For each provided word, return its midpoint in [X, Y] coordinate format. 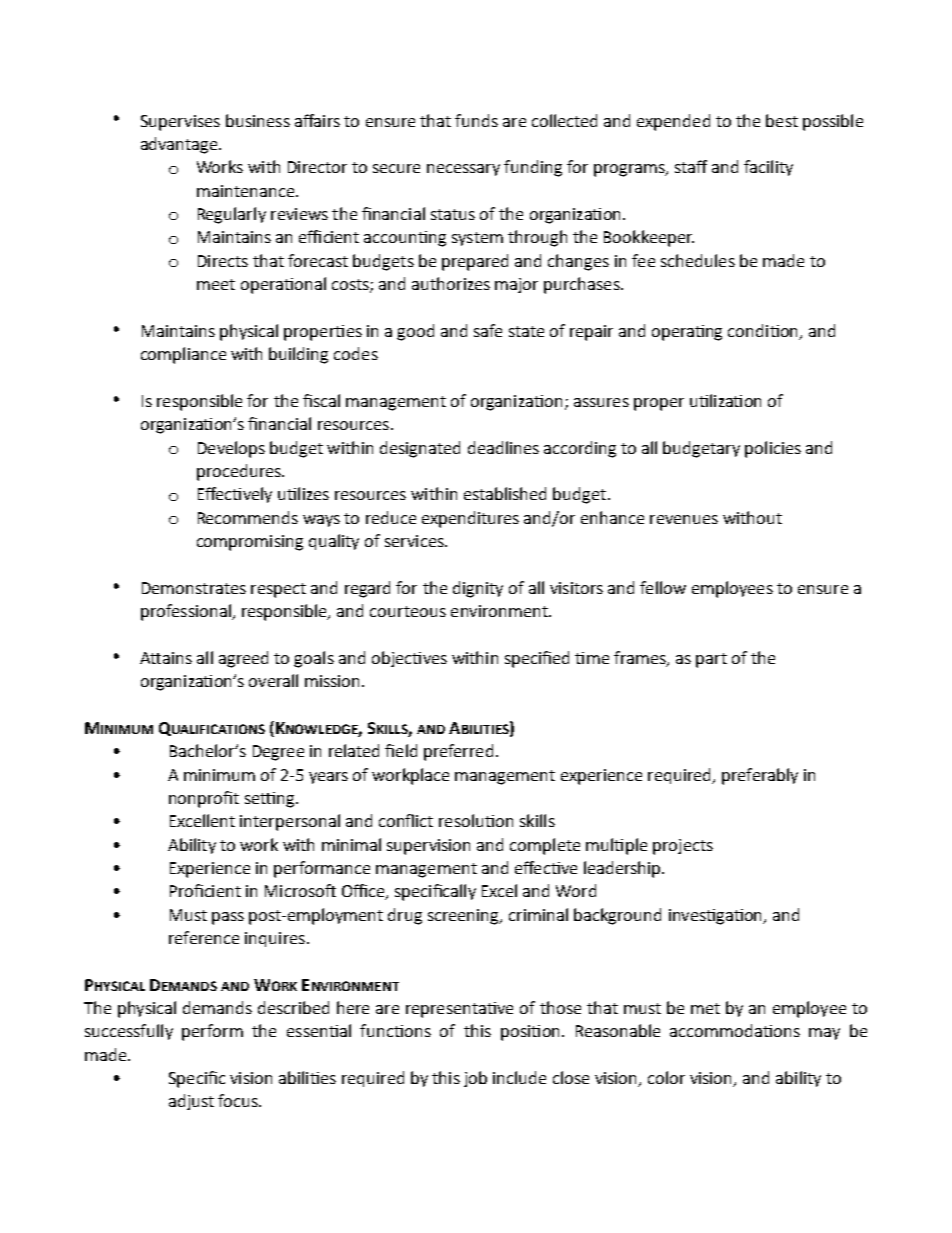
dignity [478, 589]
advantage [180, 145]
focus [239, 1100]
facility [768, 168]
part [711, 660]
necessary [463, 170]
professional [187, 612]
